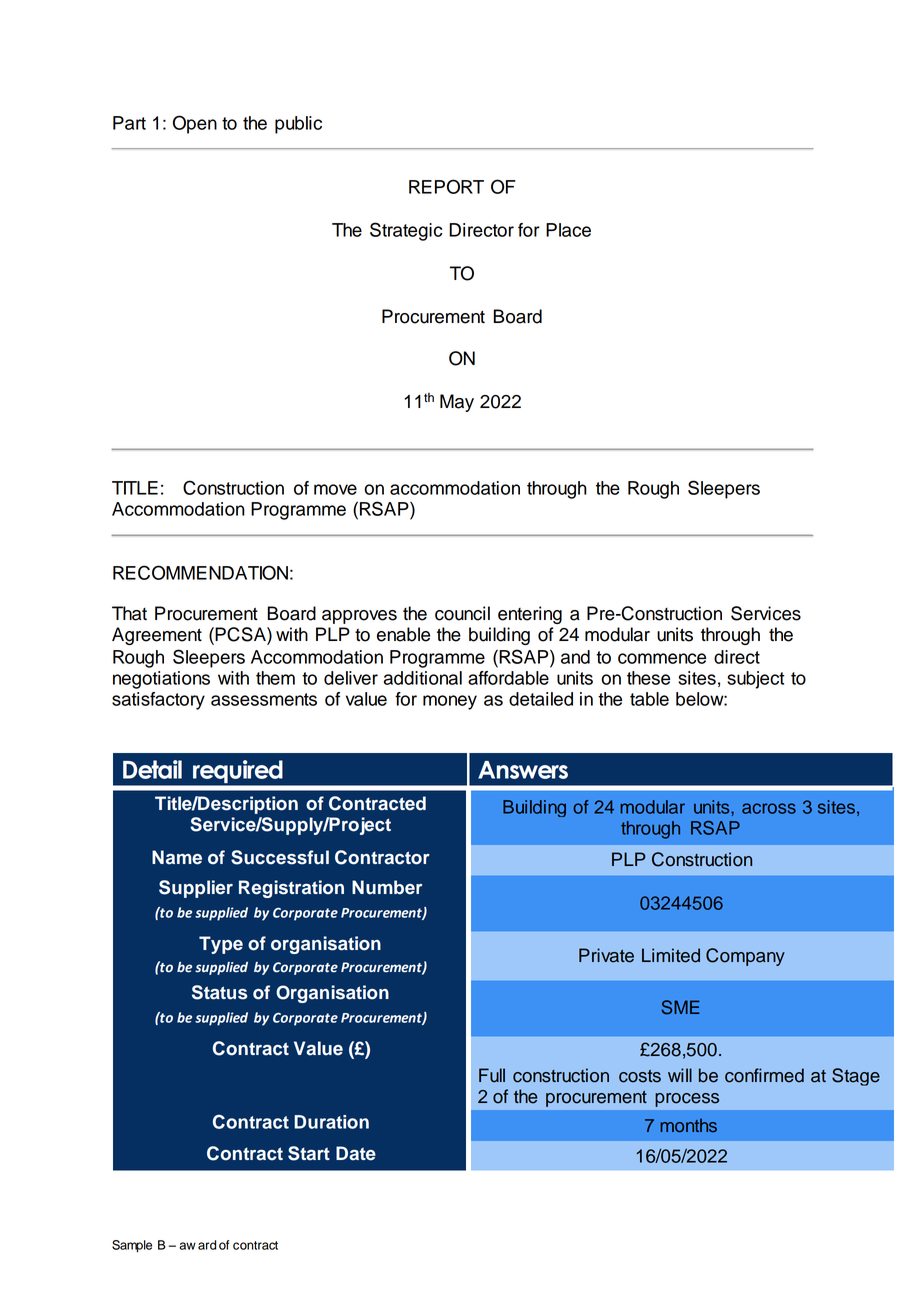  What do you see at coordinates (662, 658) in the screenshot?
I see `commence` at bounding box center [662, 658].
